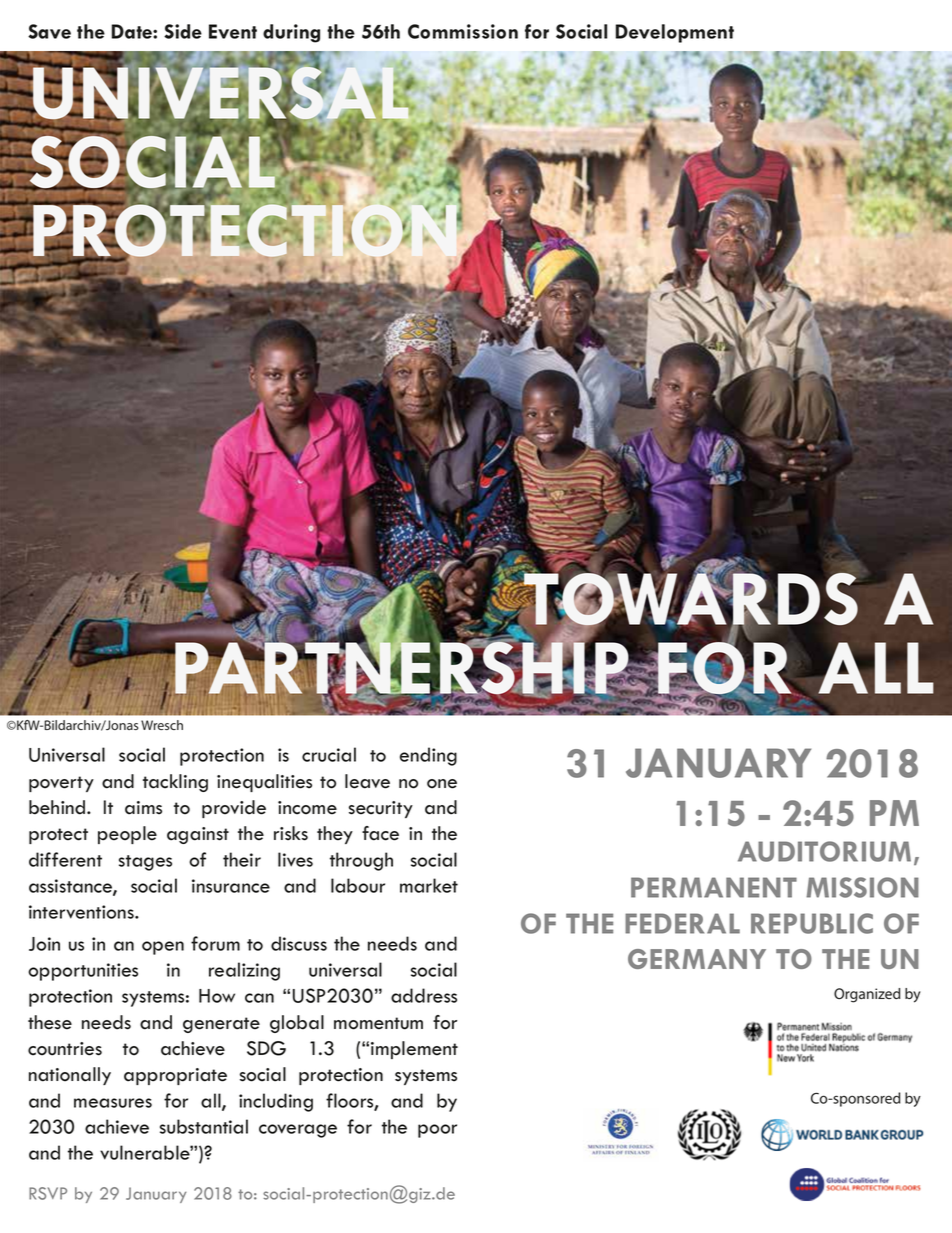 The height and width of the screenshot is (1233, 952). I want to click on crucial, so click(329, 754).
